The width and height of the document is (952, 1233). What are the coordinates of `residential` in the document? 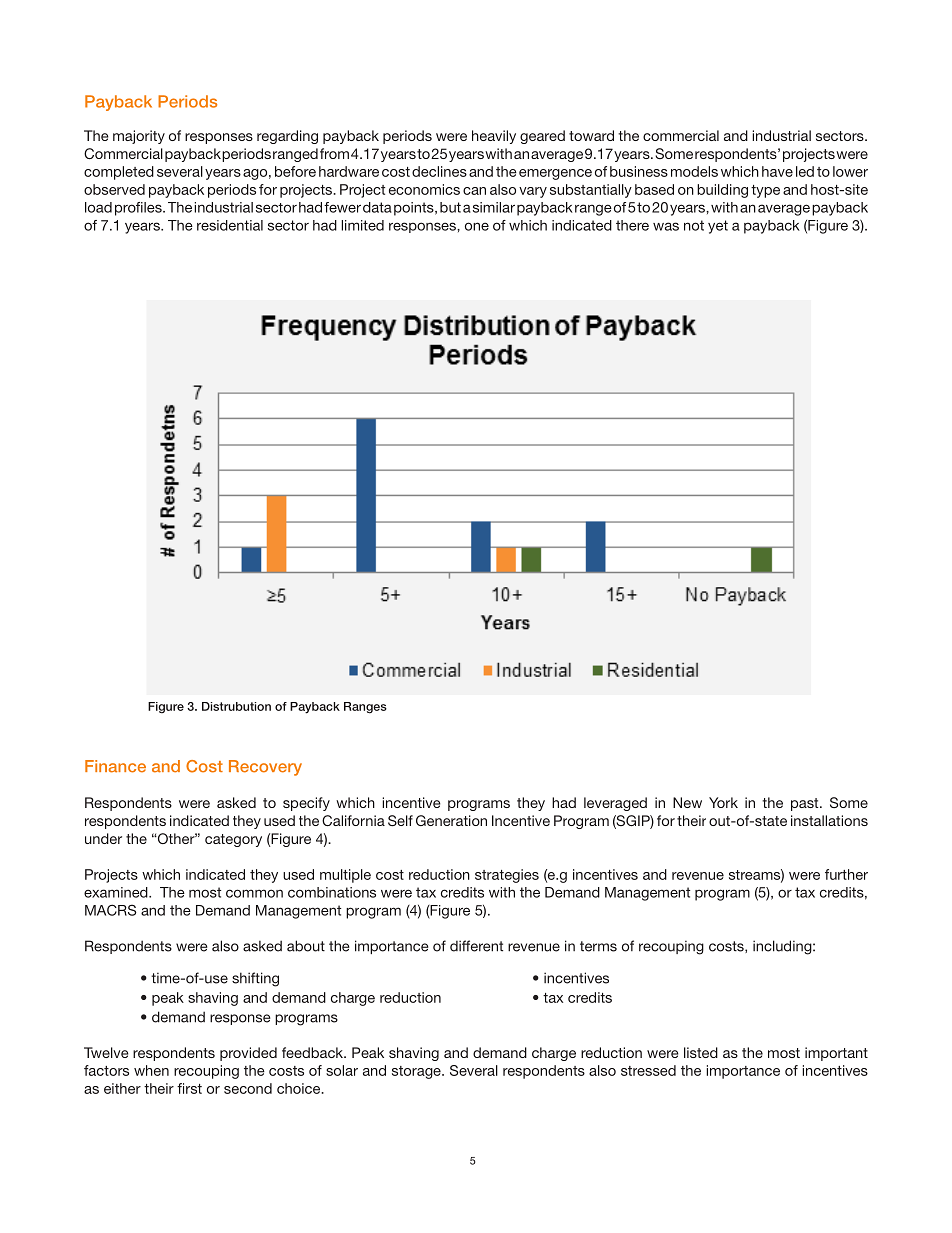 It's located at (230, 225).
